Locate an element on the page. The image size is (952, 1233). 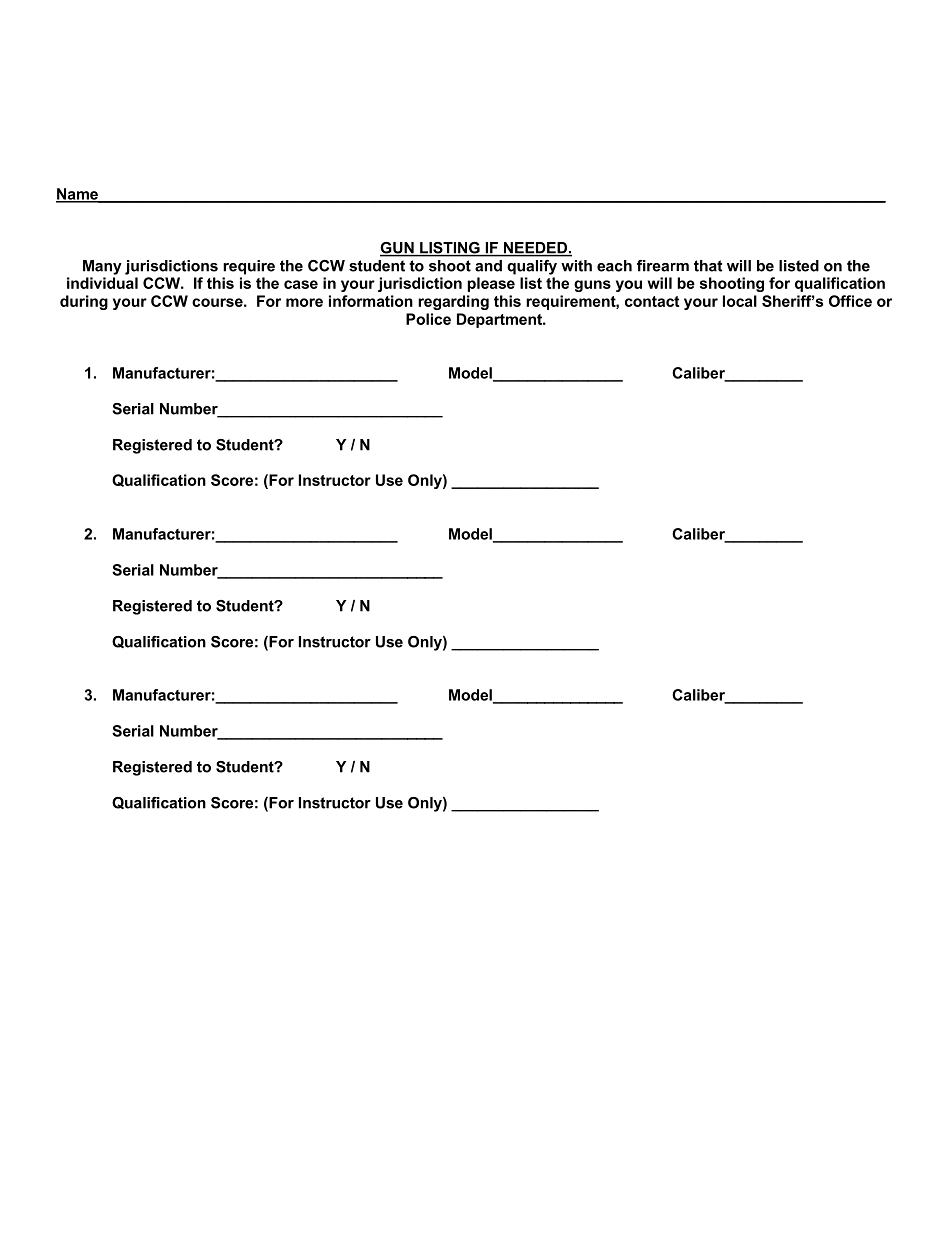
individual is located at coordinates (102, 283).
